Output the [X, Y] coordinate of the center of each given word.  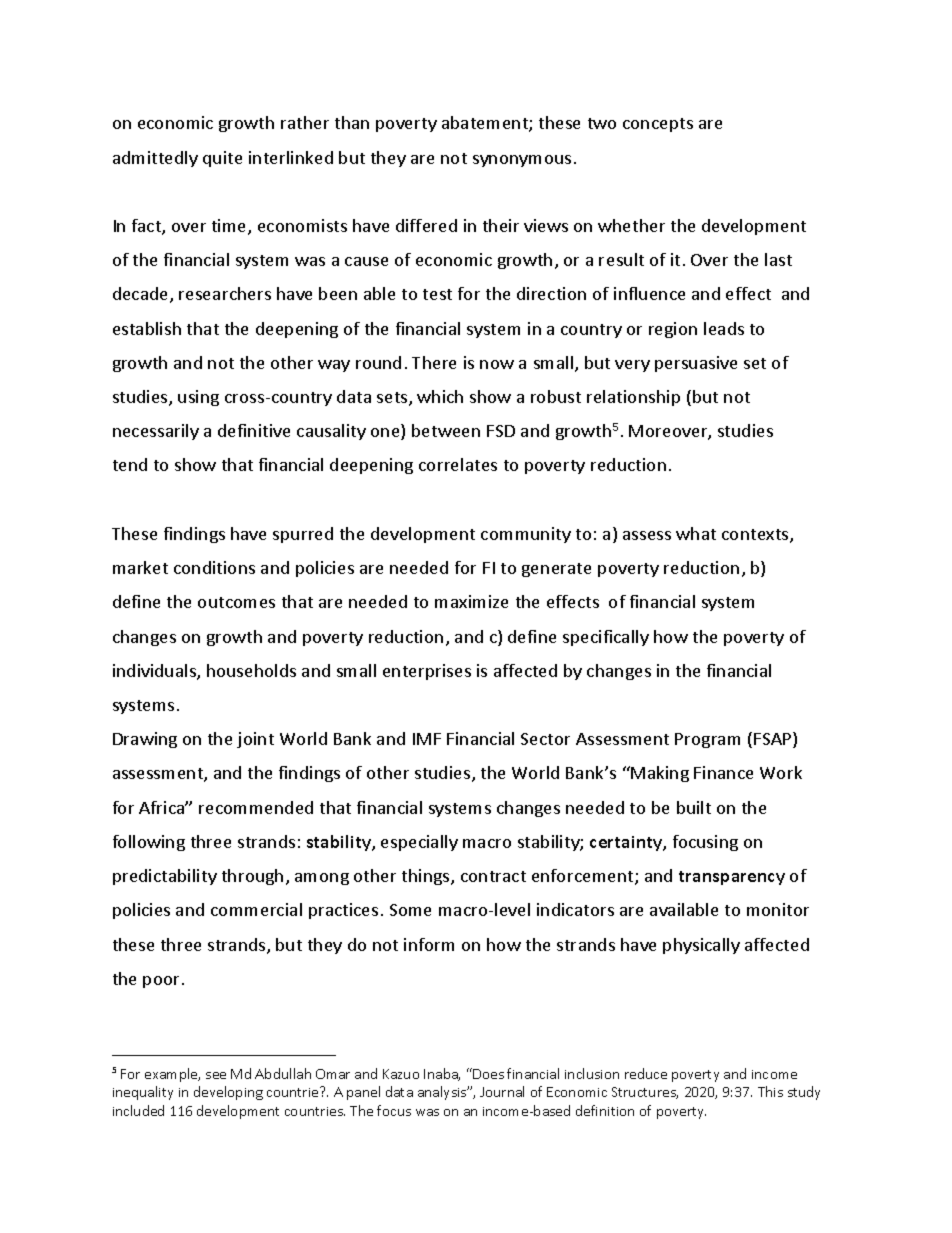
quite [222, 159]
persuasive [696, 364]
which [440, 396]
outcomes [236, 602]
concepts [658, 125]
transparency [732, 878]
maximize [471, 601]
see [216, 1075]
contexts [756, 536]
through [252, 877]
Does [488, 1074]
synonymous [522, 161]
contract [493, 876]
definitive [254, 430]
